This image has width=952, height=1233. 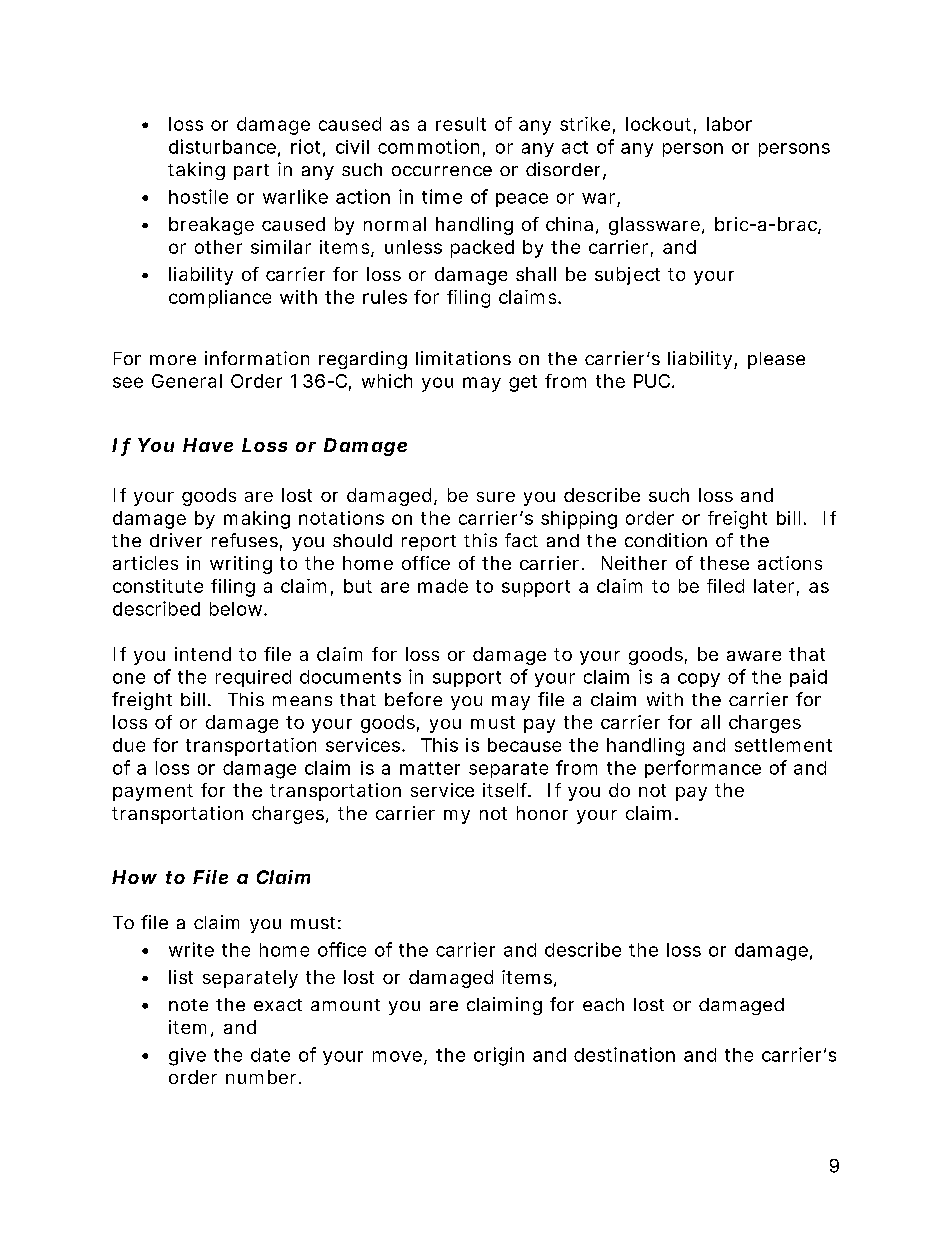 I want to click on condition, so click(x=666, y=540).
